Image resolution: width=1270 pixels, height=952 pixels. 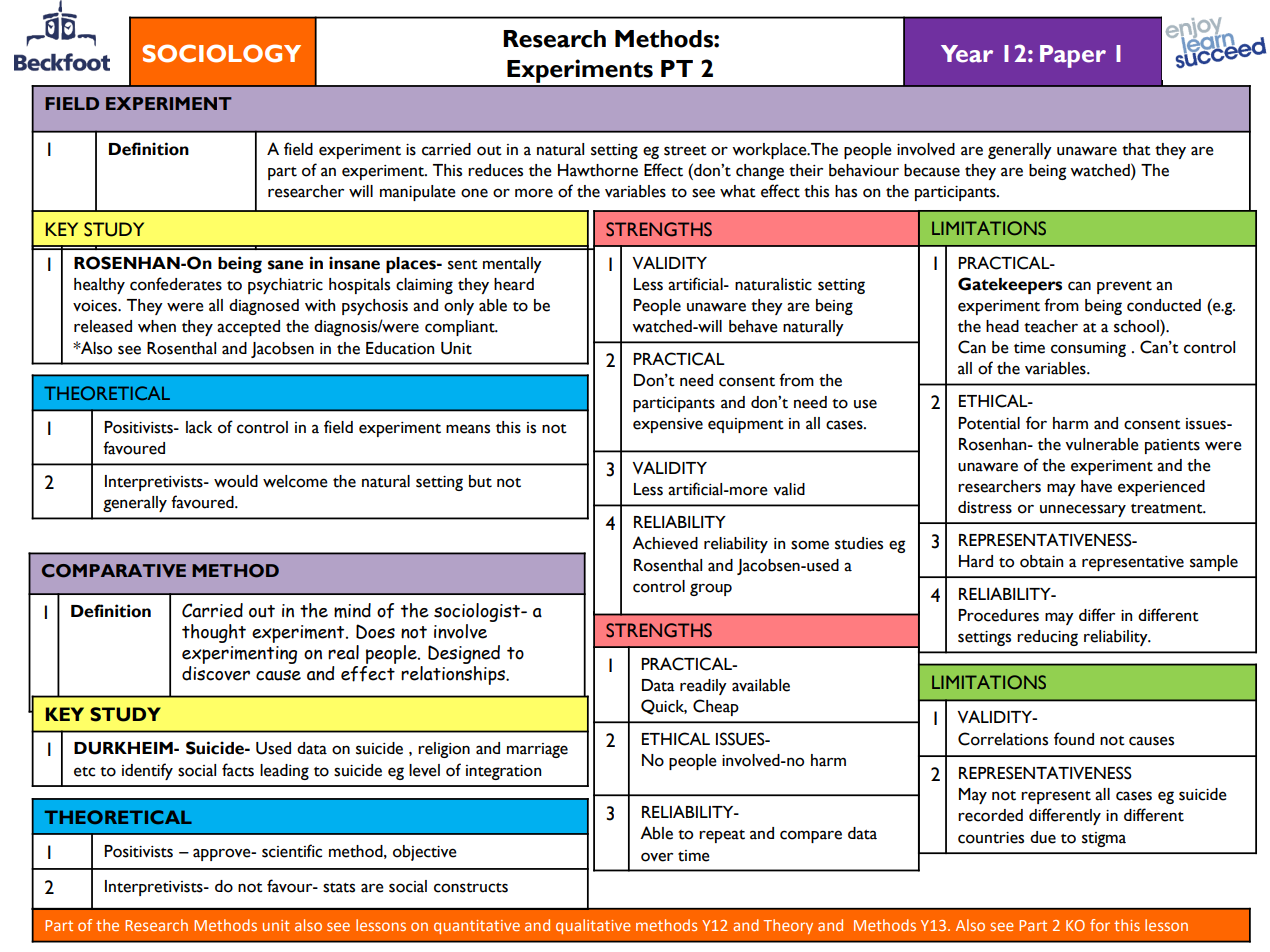 I want to click on expensive, so click(x=668, y=425).
